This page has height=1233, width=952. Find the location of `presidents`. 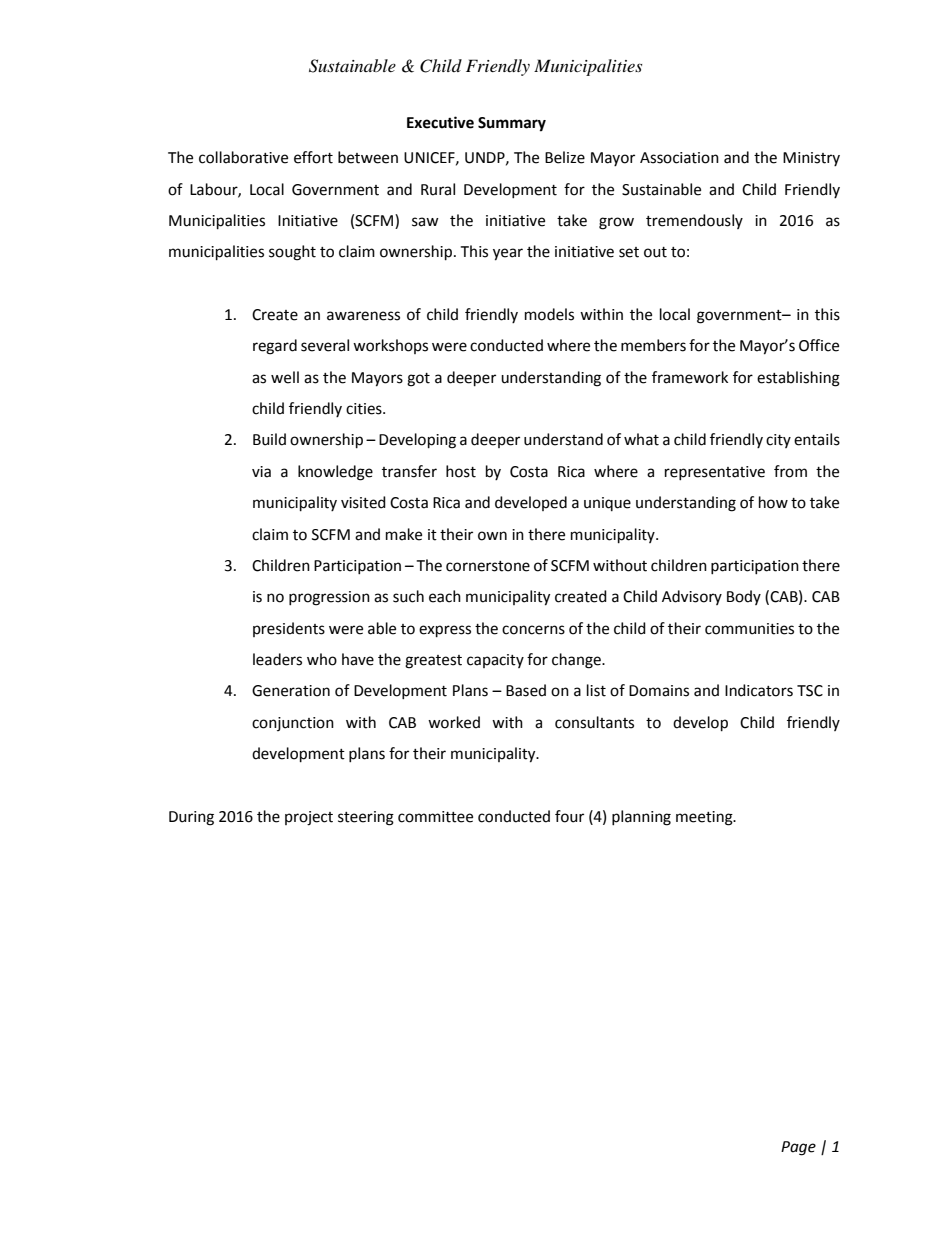

presidents is located at coordinates (289, 629).
